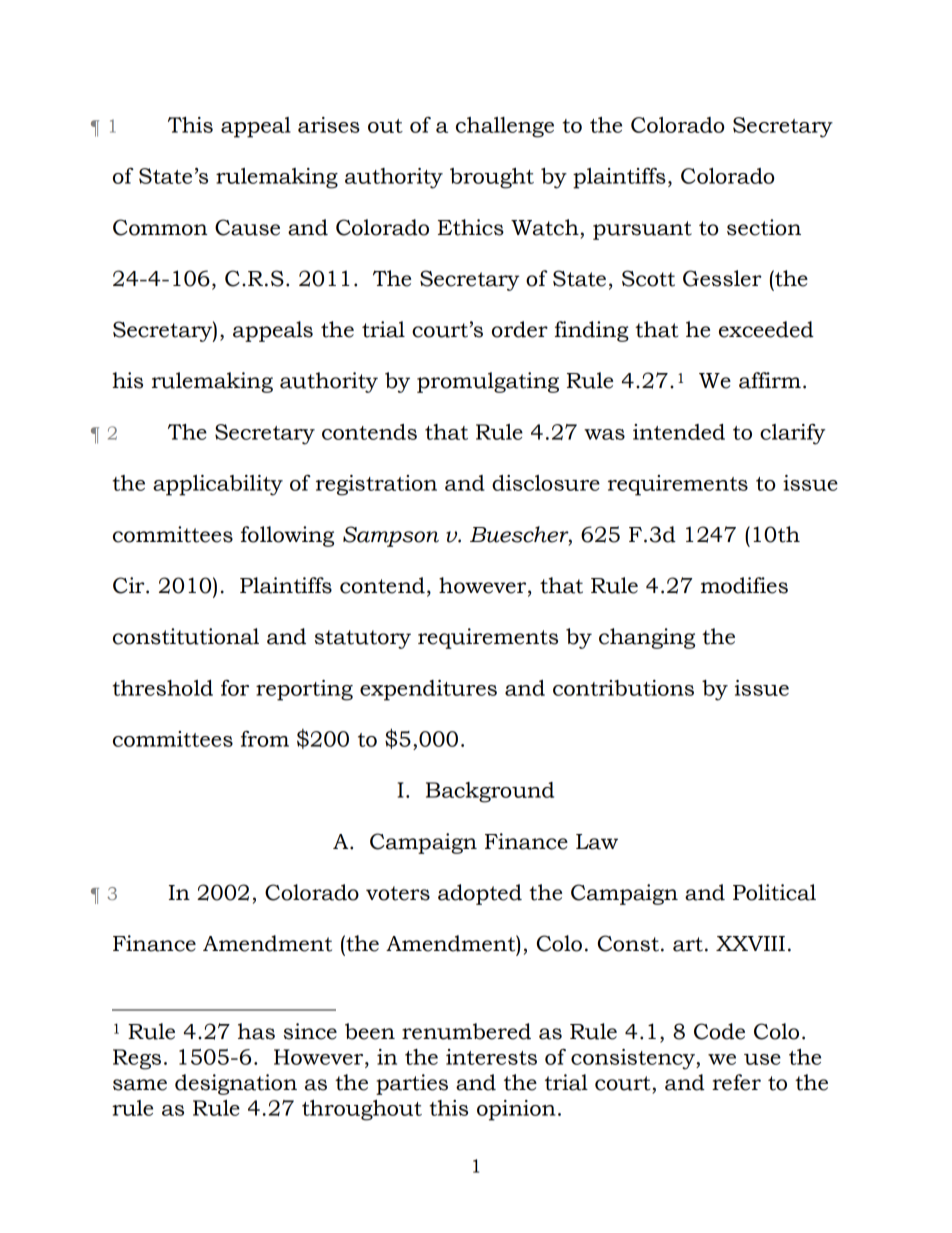  I want to click on designation, so click(236, 1084).
